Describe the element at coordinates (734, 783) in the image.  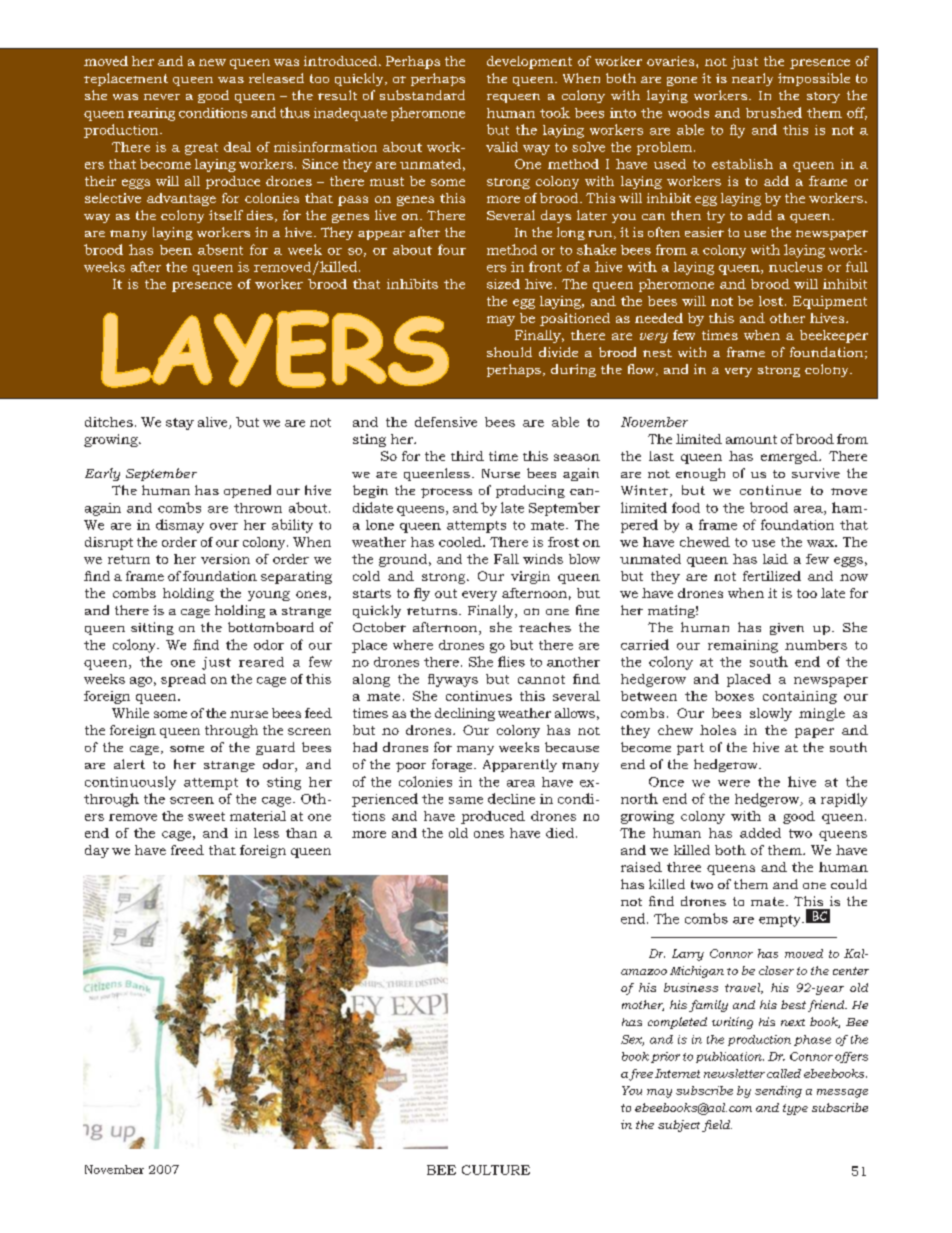
I see `were` at that location.
